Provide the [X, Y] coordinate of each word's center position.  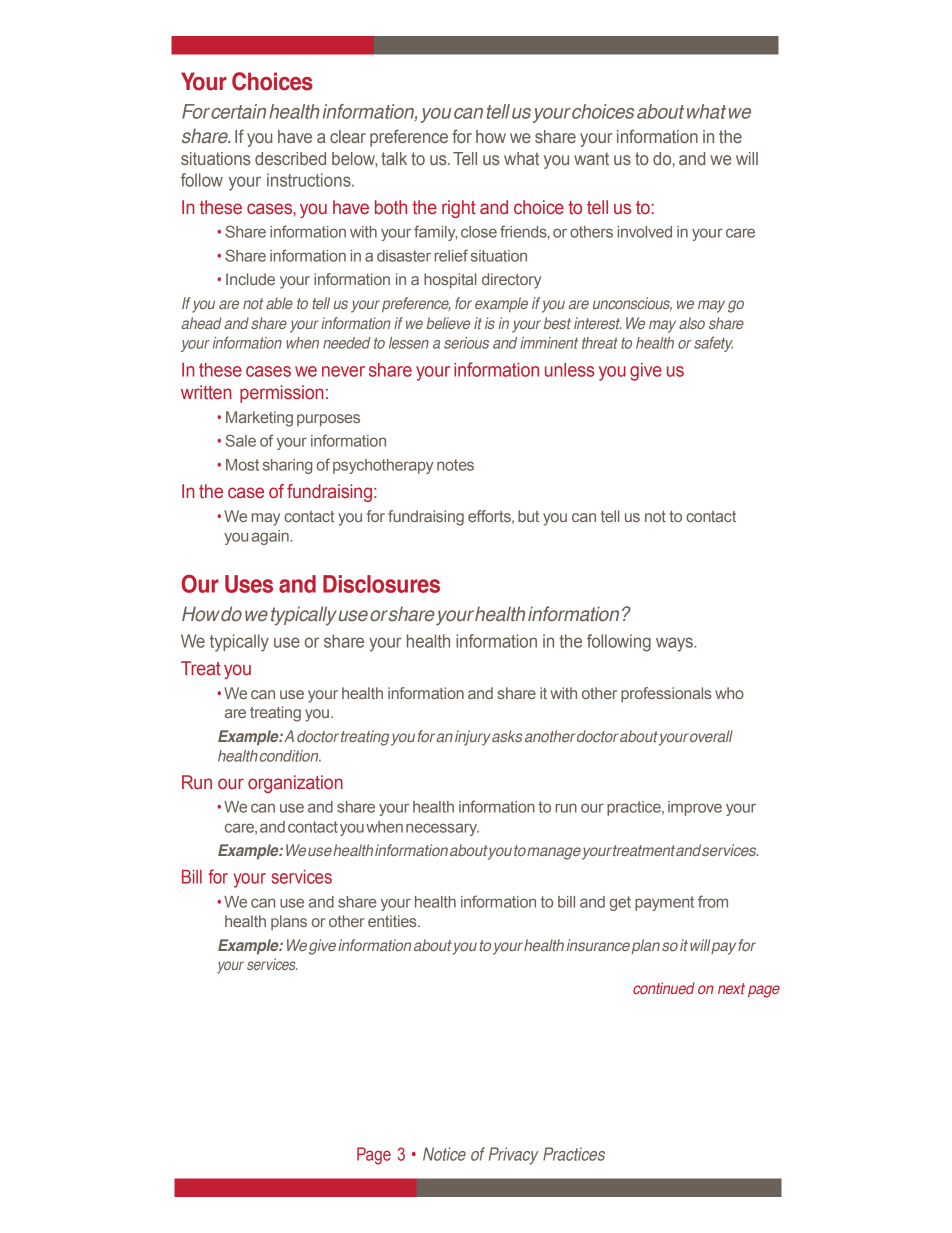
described [290, 158]
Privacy [514, 1156]
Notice [444, 1154]
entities [393, 921]
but [528, 516]
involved [645, 232]
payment [664, 903]
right [459, 209]
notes [455, 465]
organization [295, 784]
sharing [287, 466]
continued [664, 988]
